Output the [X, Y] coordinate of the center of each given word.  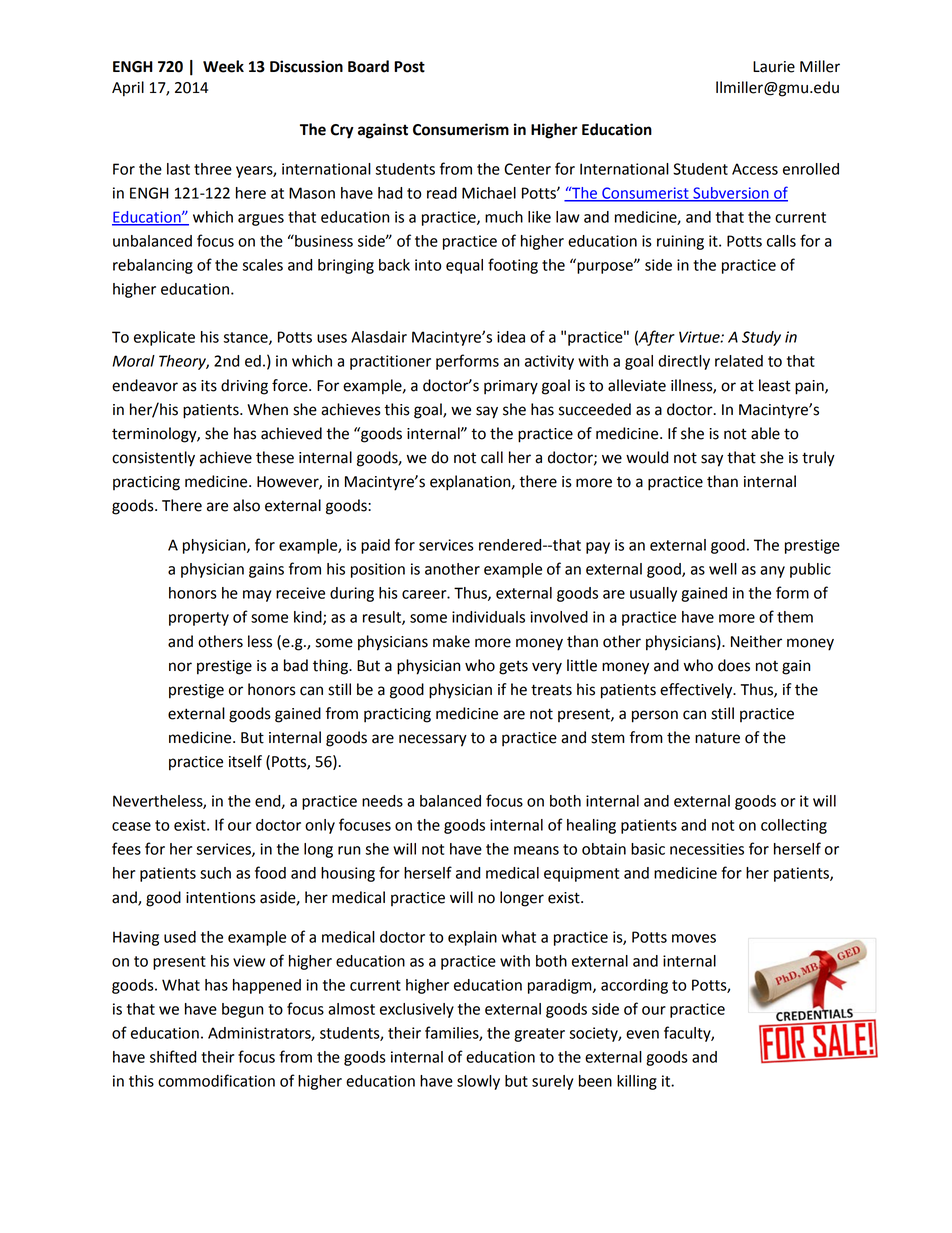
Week [223, 66]
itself [245, 761]
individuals [488, 617]
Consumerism [461, 129]
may [257, 596]
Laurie [774, 67]
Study [761, 338]
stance [247, 338]
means [536, 850]
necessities [707, 849]
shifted [173, 1056]
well [723, 569]
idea [511, 337]
